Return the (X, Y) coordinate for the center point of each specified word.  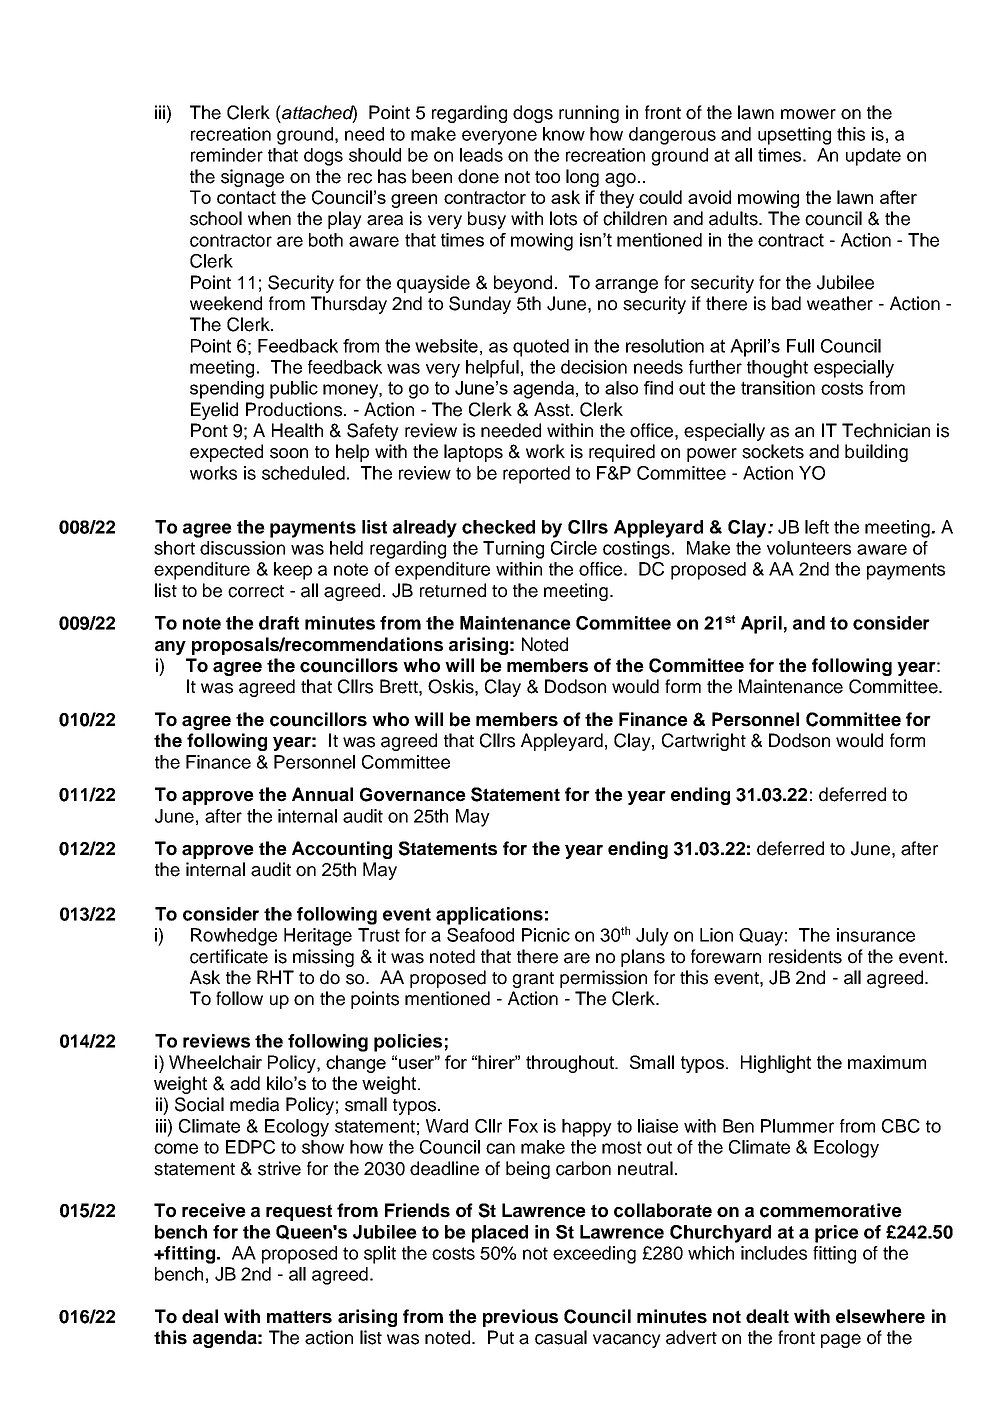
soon (289, 453)
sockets (773, 451)
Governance (413, 794)
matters (299, 1317)
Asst (553, 409)
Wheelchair (215, 1062)
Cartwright (704, 742)
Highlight (776, 1064)
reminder (227, 155)
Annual (322, 794)
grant (533, 980)
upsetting (794, 136)
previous (520, 1318)
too (547, 177)
